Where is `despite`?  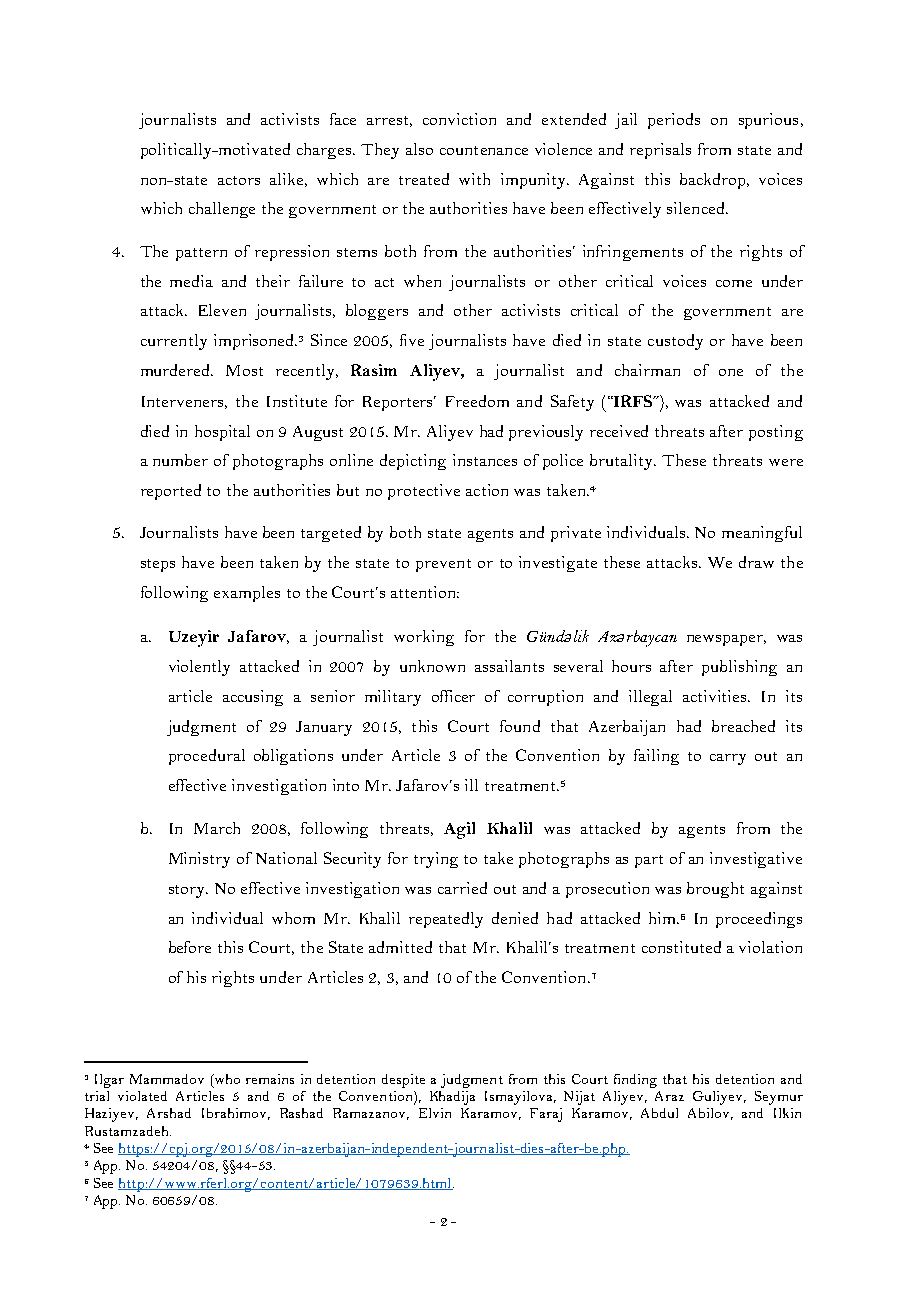 despite is located at coordinates (403, 1081).
